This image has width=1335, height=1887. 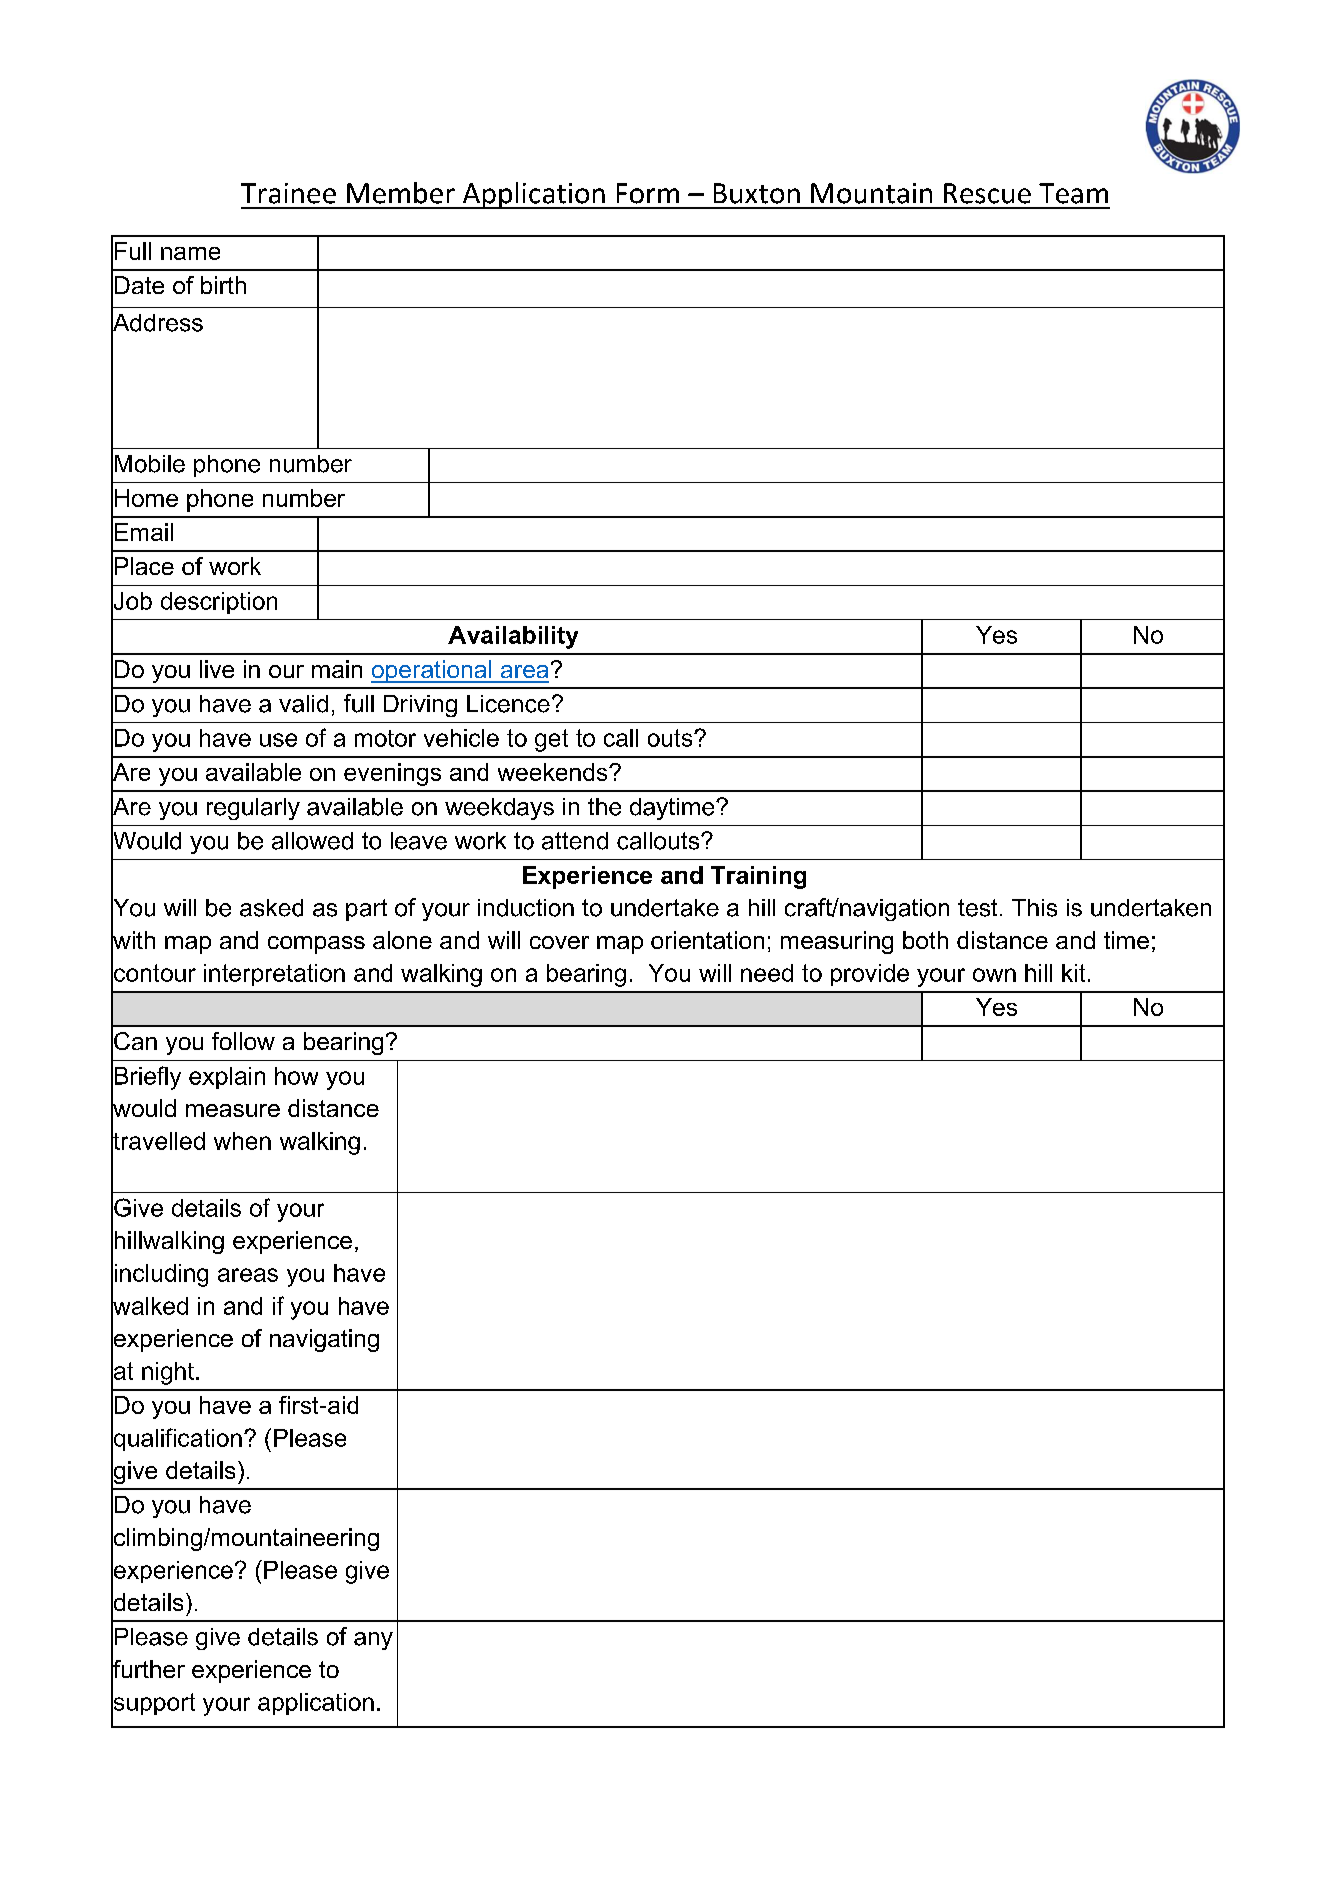 I want to click on cover, so click(x=559, y=942).
